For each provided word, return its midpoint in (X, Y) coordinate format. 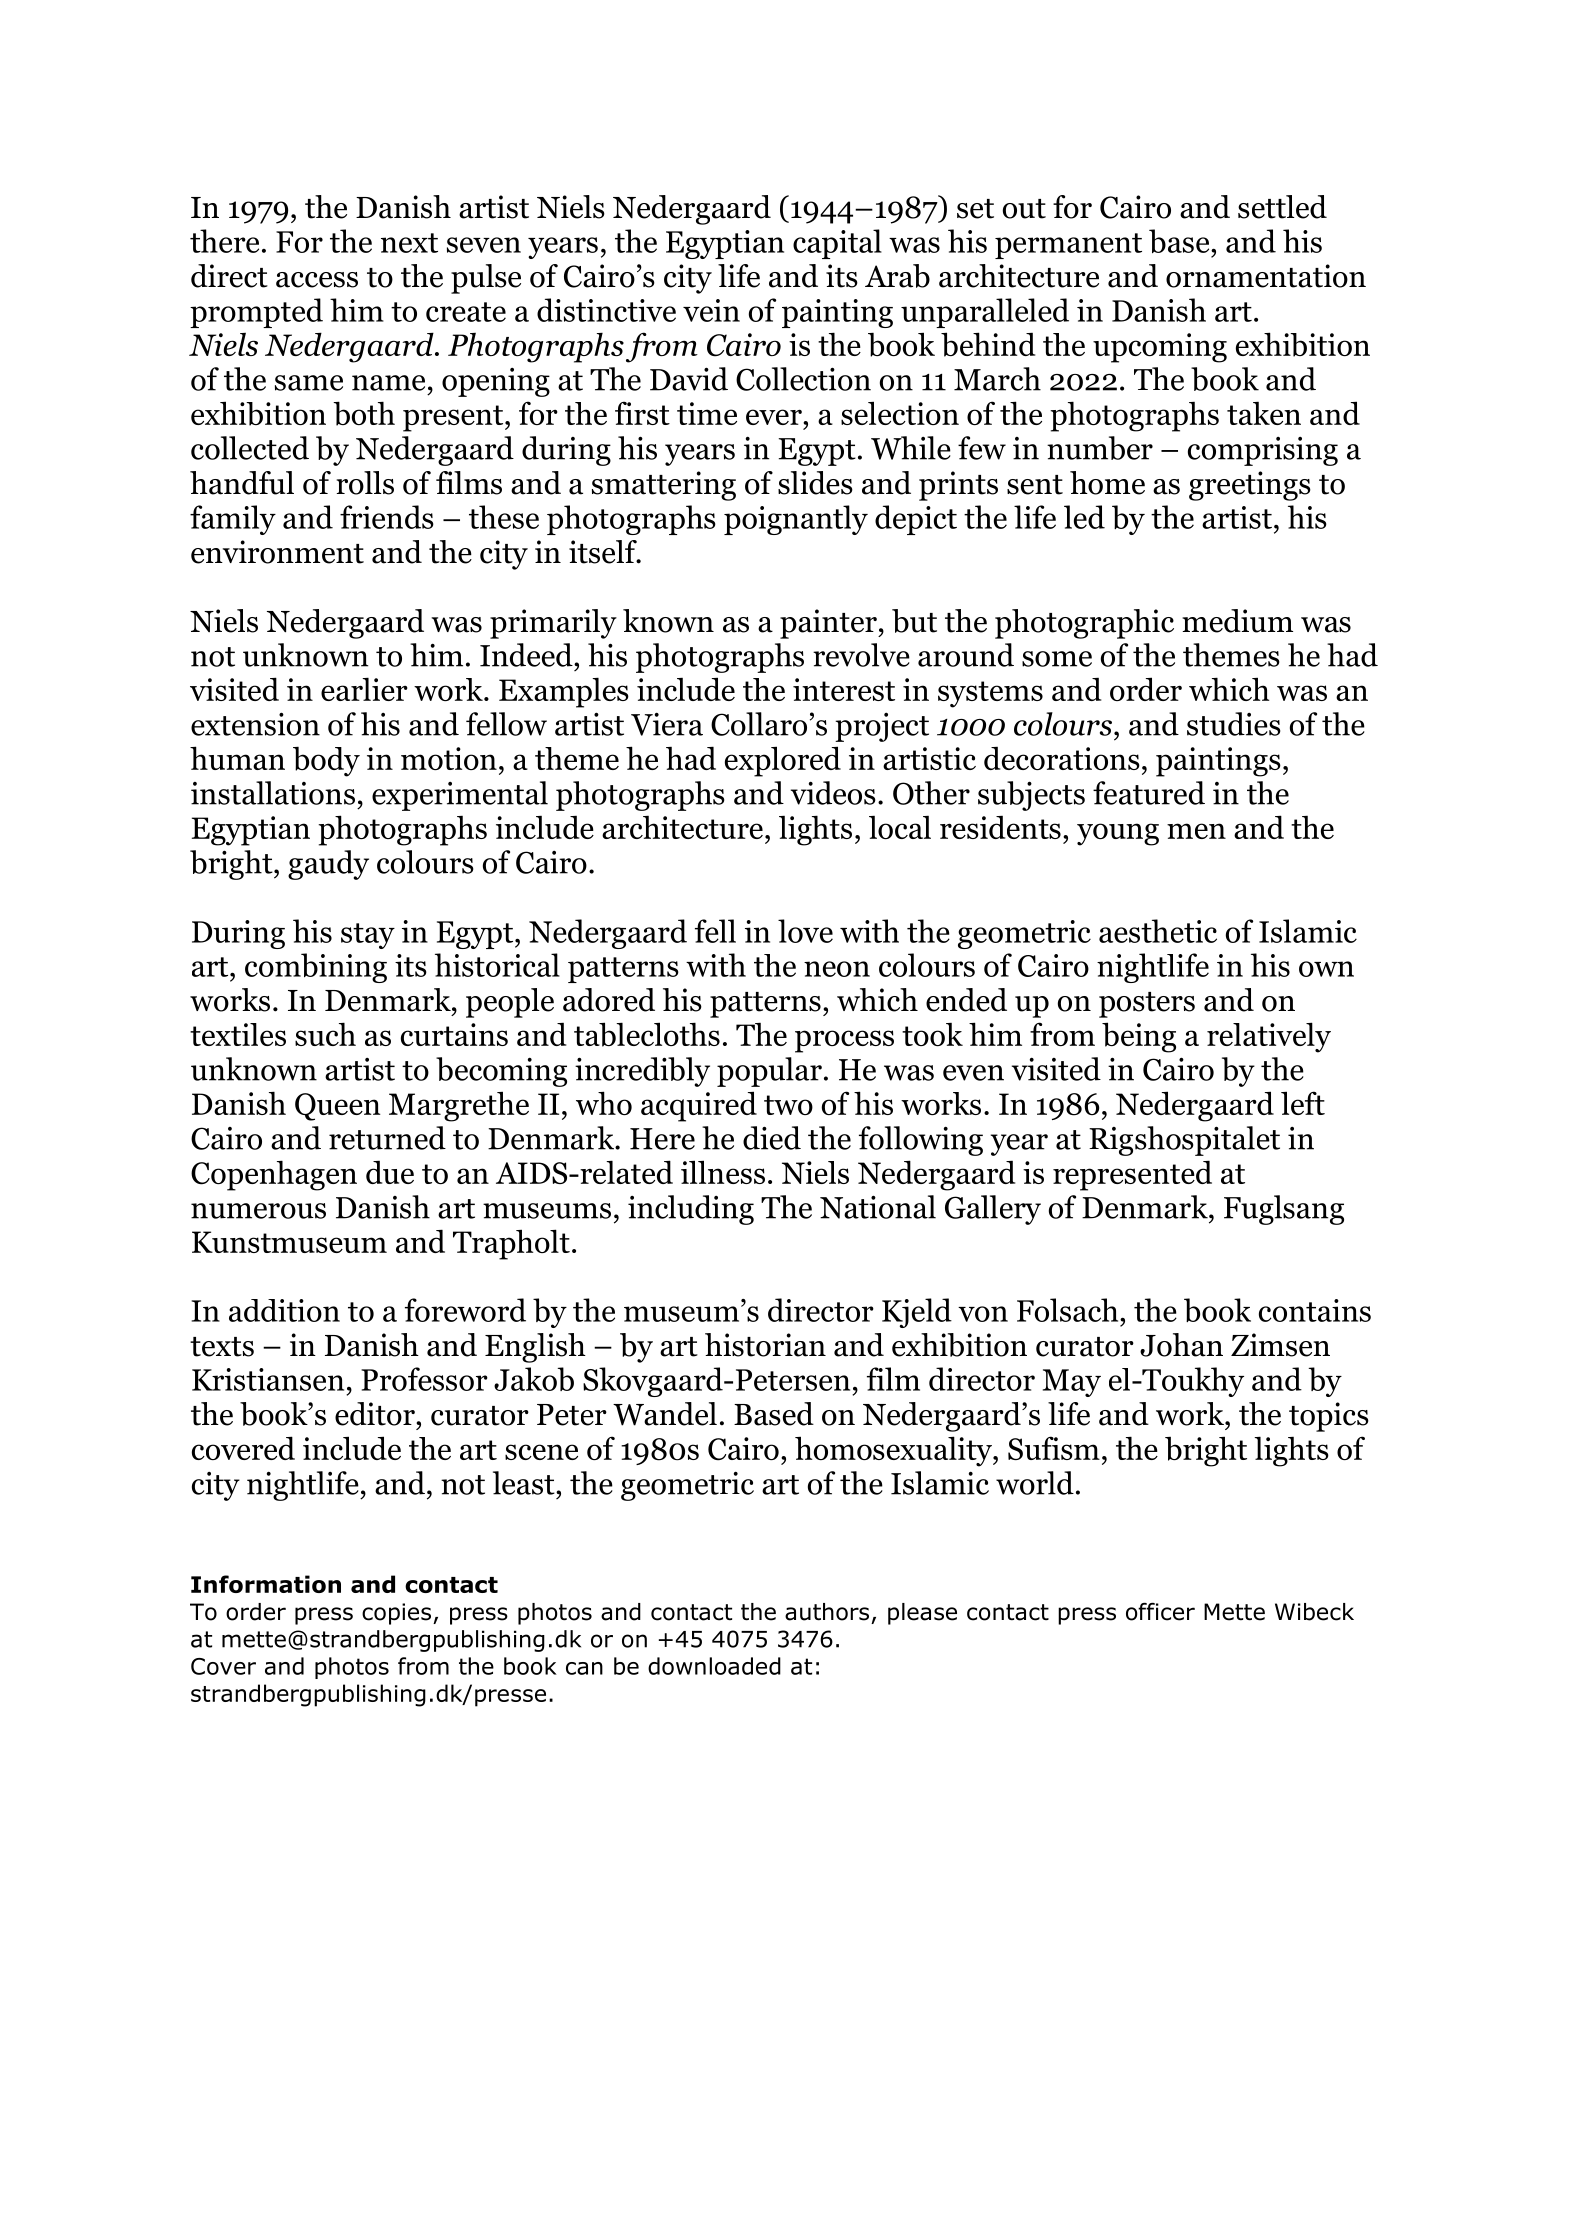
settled (1282, 207)
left (1303, 1103)
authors (827, 1612)
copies (396, 1614)
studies (1234, 724)
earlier (364, 689)
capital (837, 244)
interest (844, 689)
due (390, 1172)
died (772, 1138)
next (409, 243)
